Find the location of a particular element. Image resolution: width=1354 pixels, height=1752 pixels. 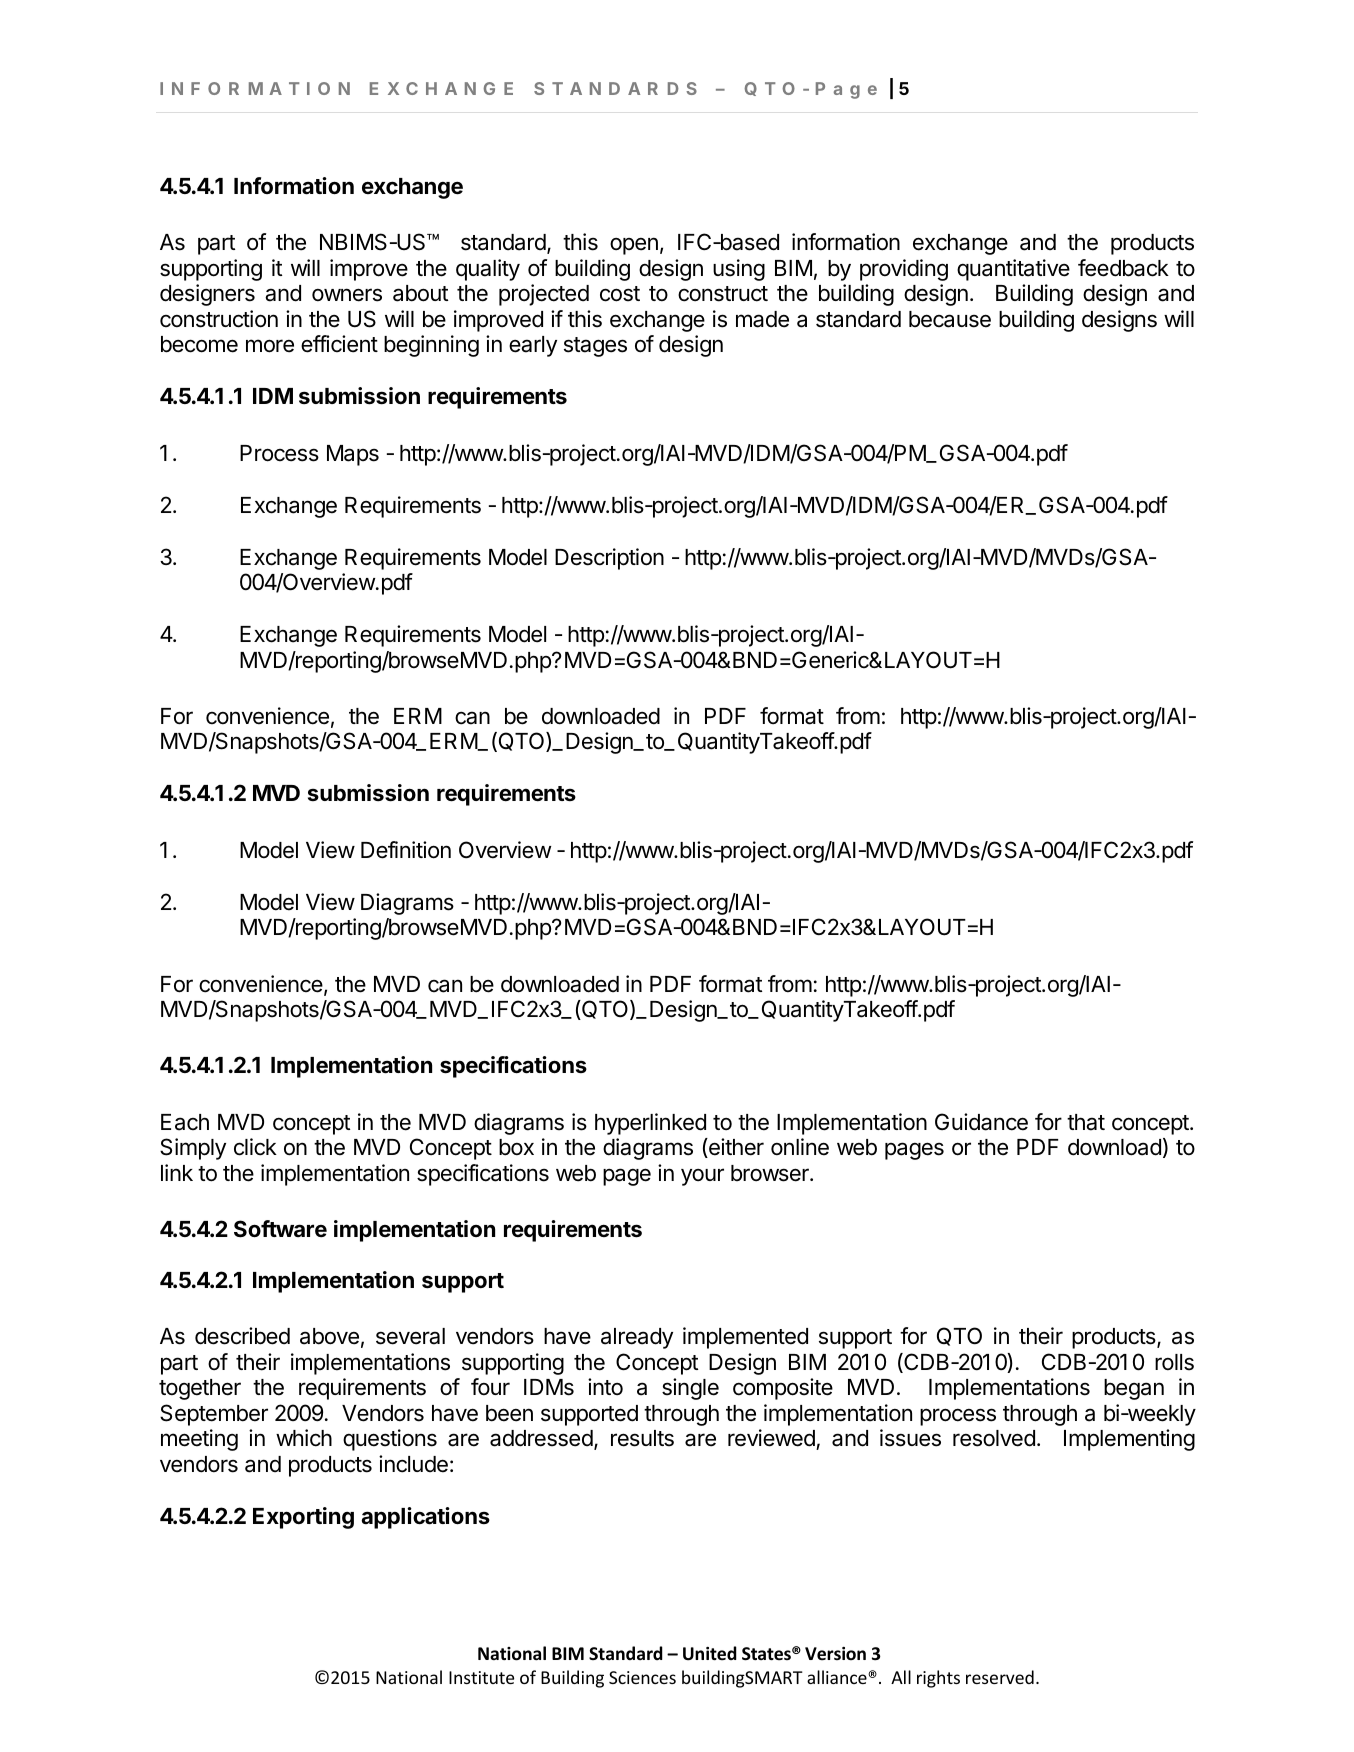

cost is located at coordinates (620, 294).
